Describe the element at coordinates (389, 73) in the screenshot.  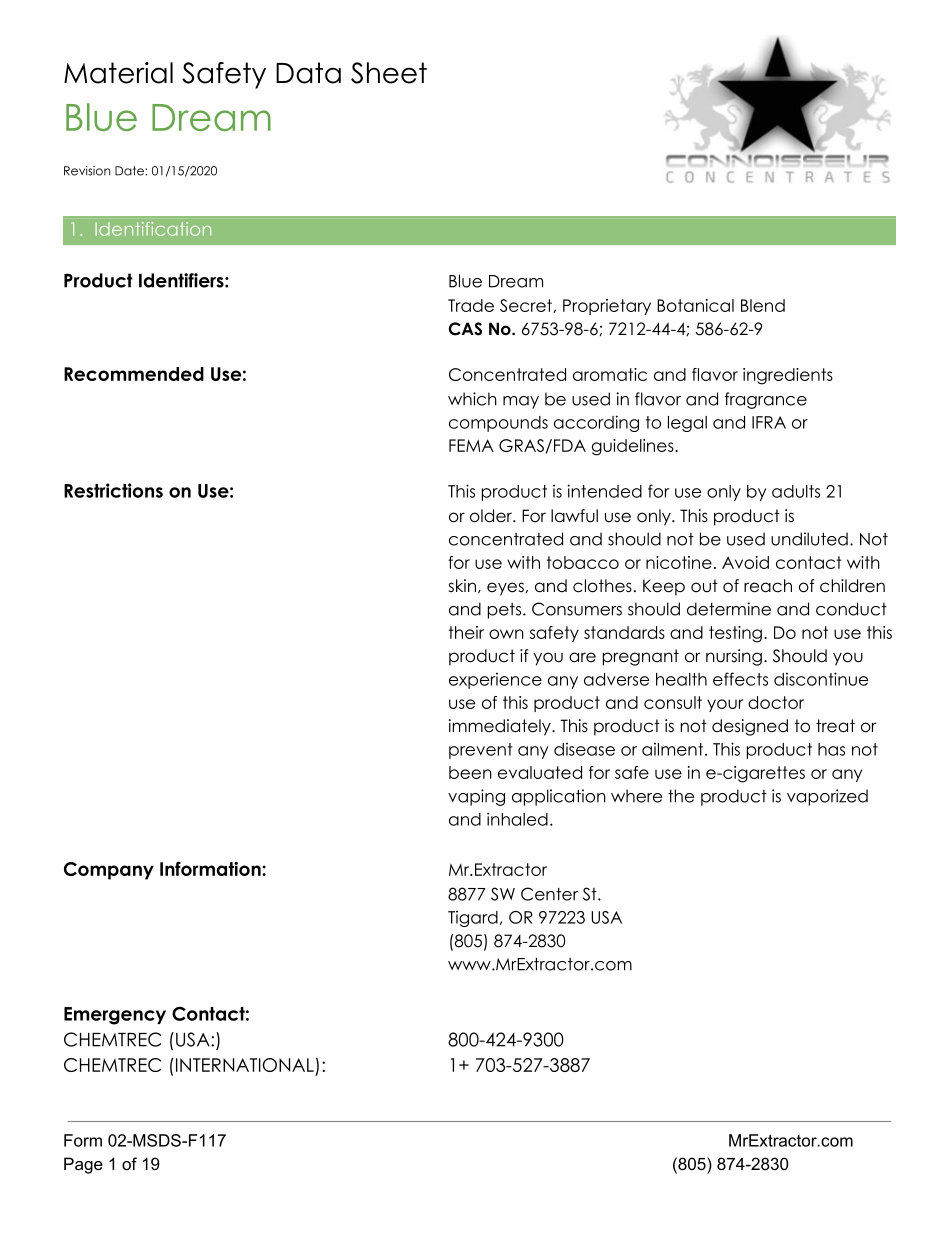
I see `Sheet` at that location.
